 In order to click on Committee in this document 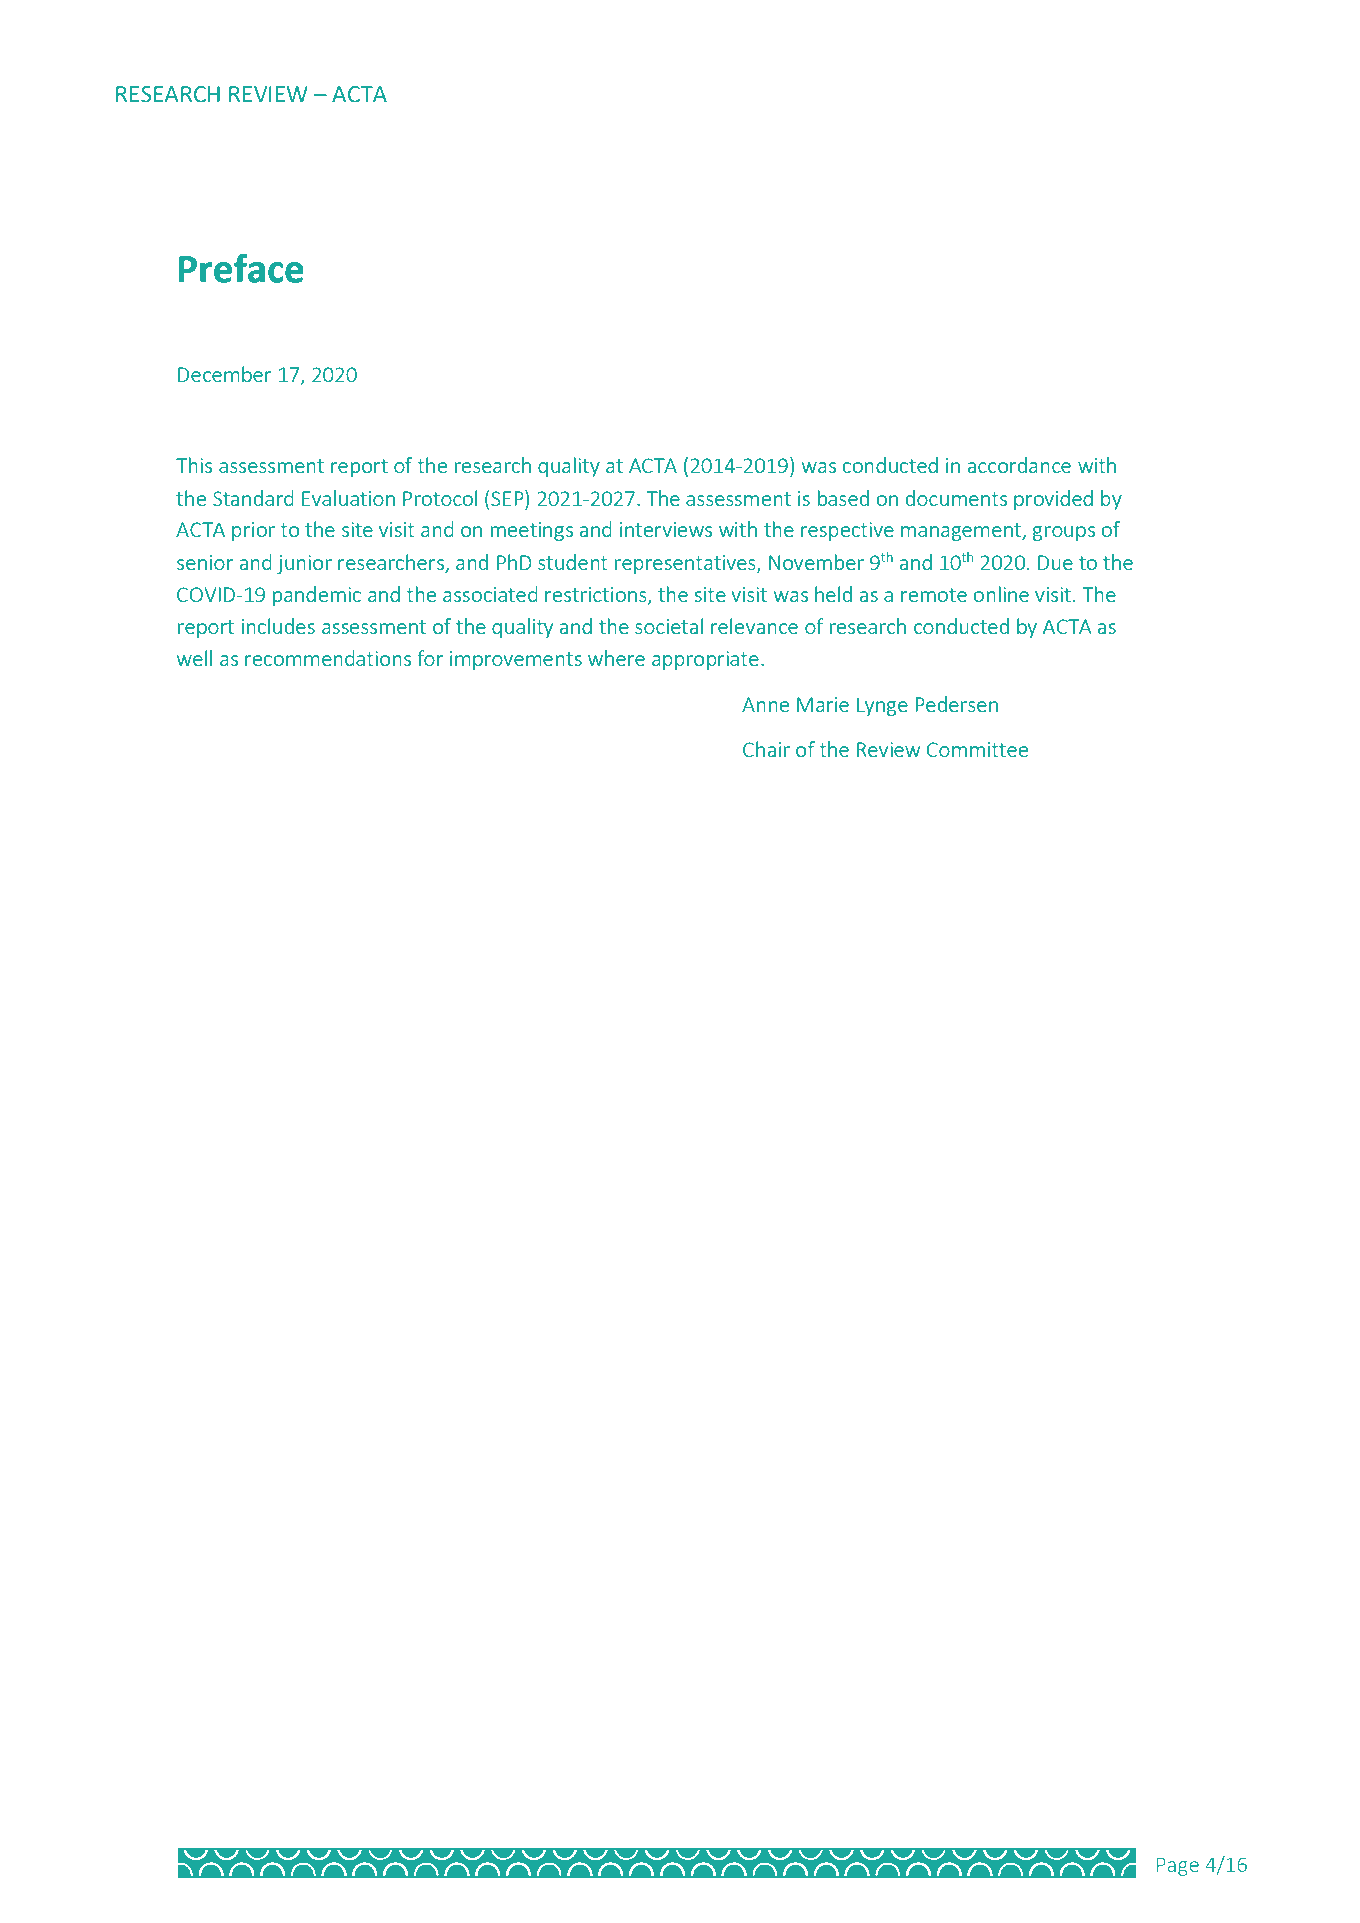, I will do `click(977, 749)`.
